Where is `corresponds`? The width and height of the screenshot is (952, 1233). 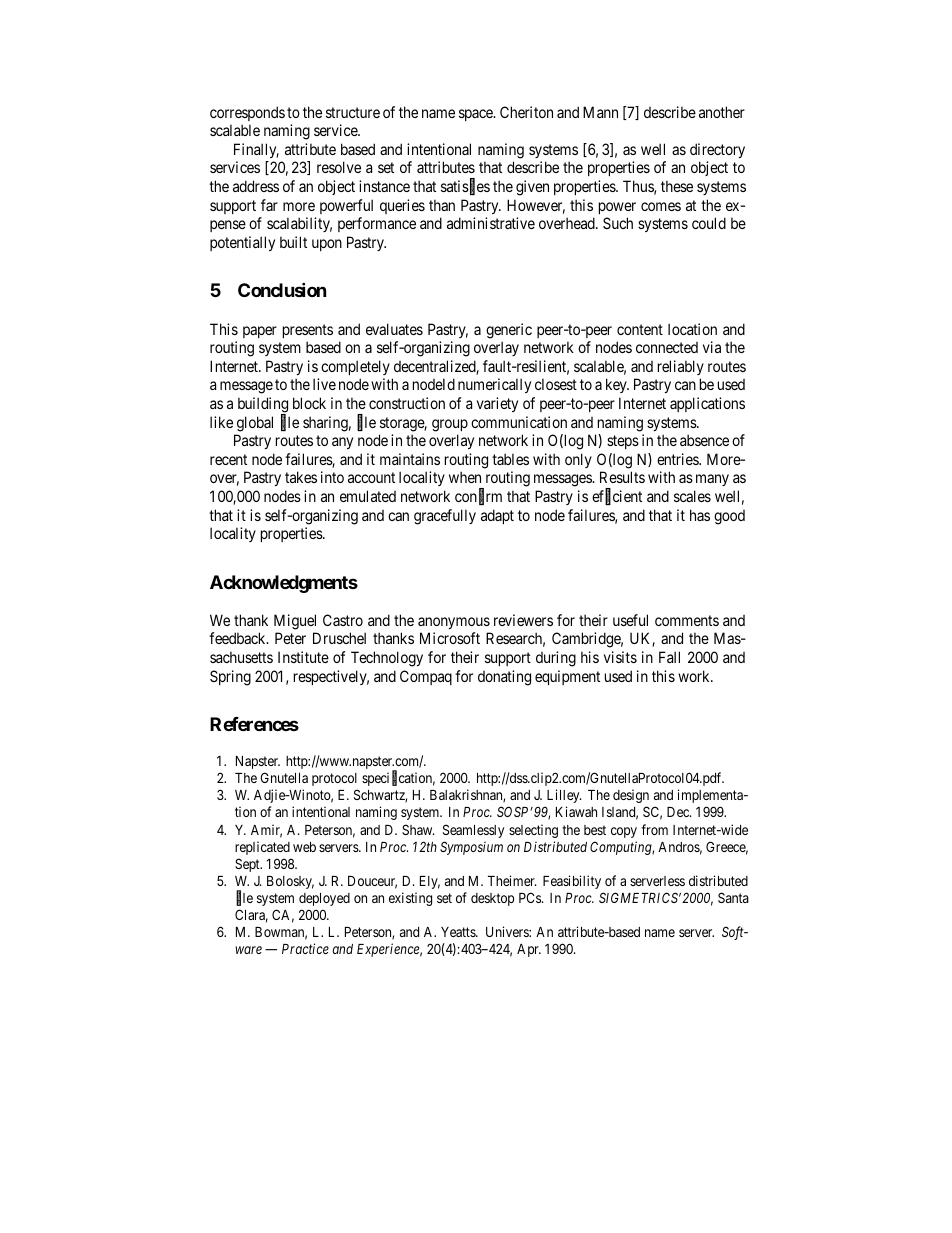
corresponds is located at coordinates (247, 113).
